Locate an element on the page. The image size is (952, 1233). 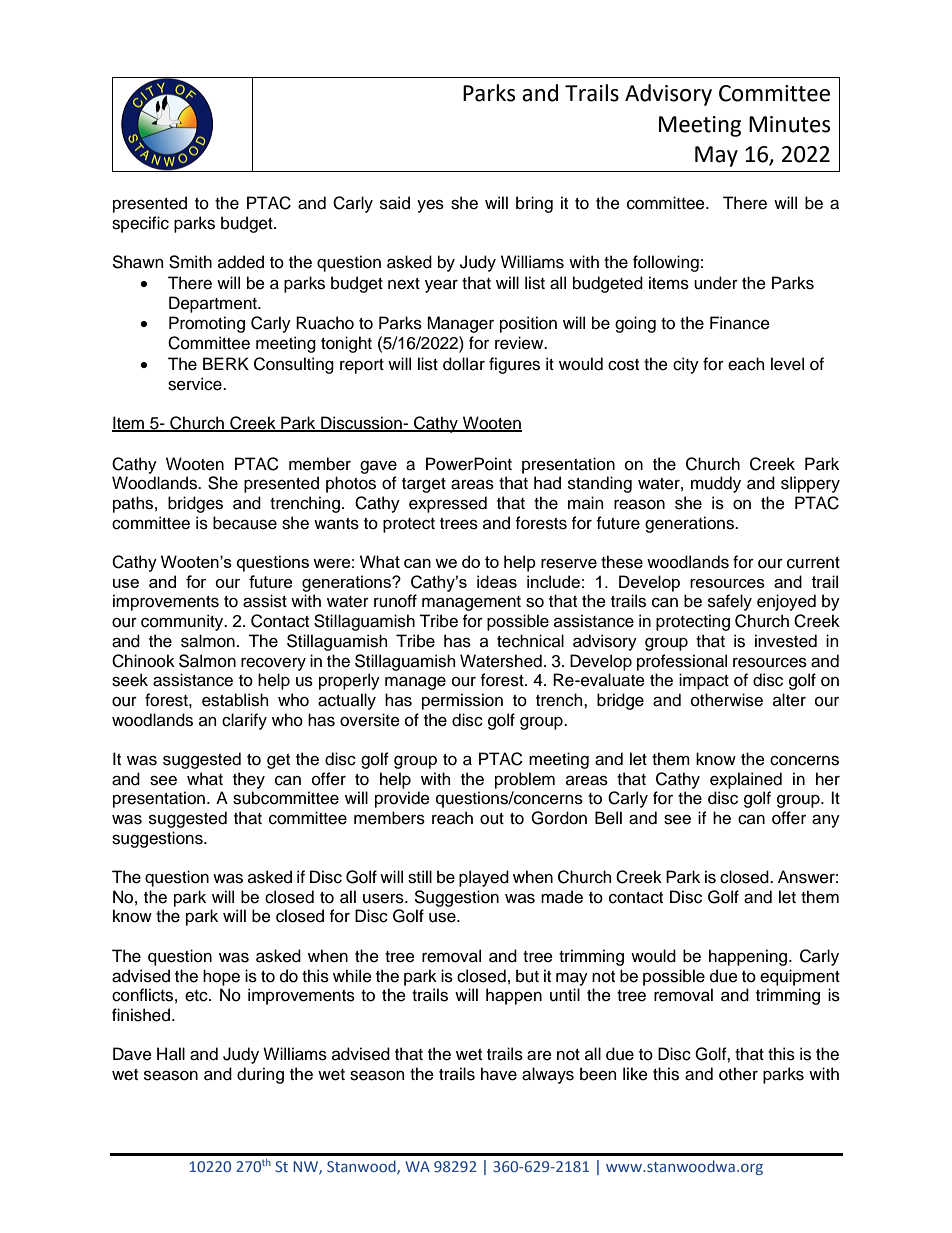
safely is located at coordinates (730, 602).
